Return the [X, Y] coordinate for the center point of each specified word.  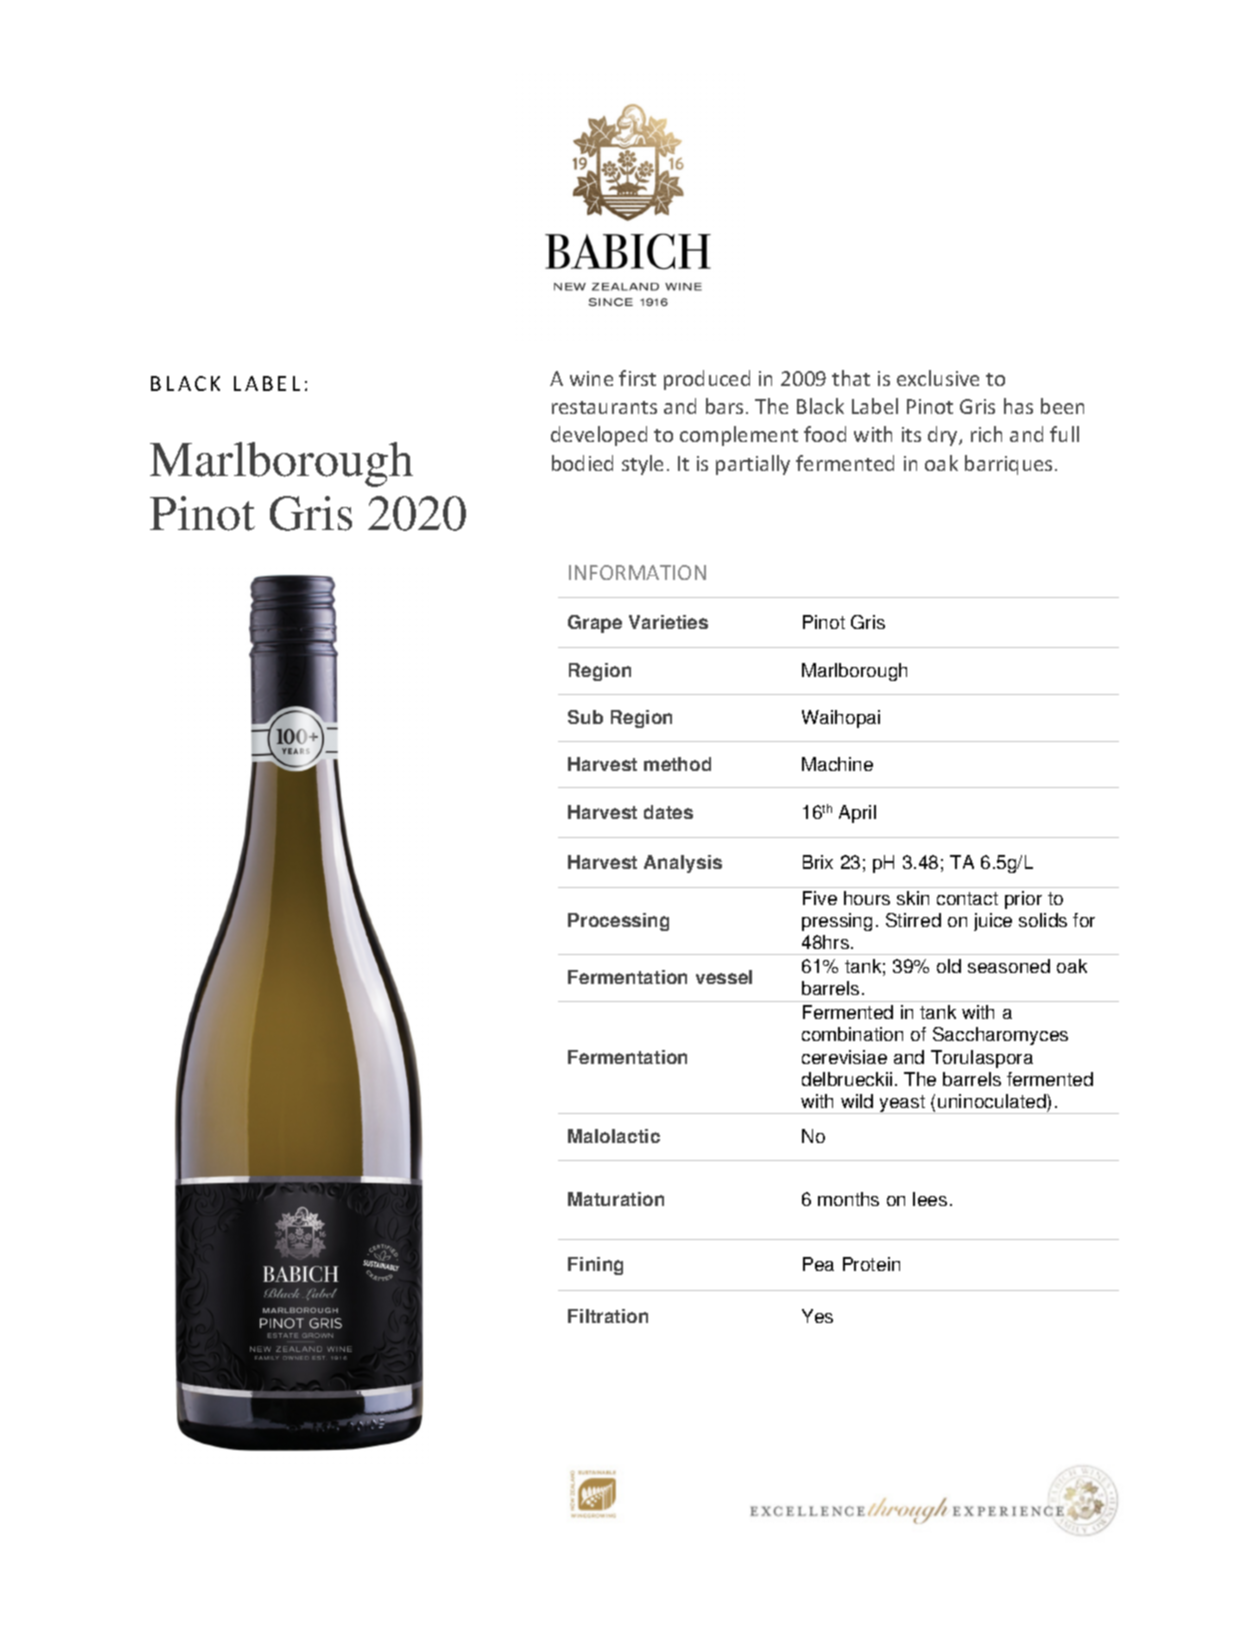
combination [852, 1034]
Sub [585, 717]
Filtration [608, 1316]
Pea [818, 1264]
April [857, 814]
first [637, 378]
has [1018, 406]
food [825, 434]
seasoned [1009, 966]
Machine [837, 764]
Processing [618, 922]
